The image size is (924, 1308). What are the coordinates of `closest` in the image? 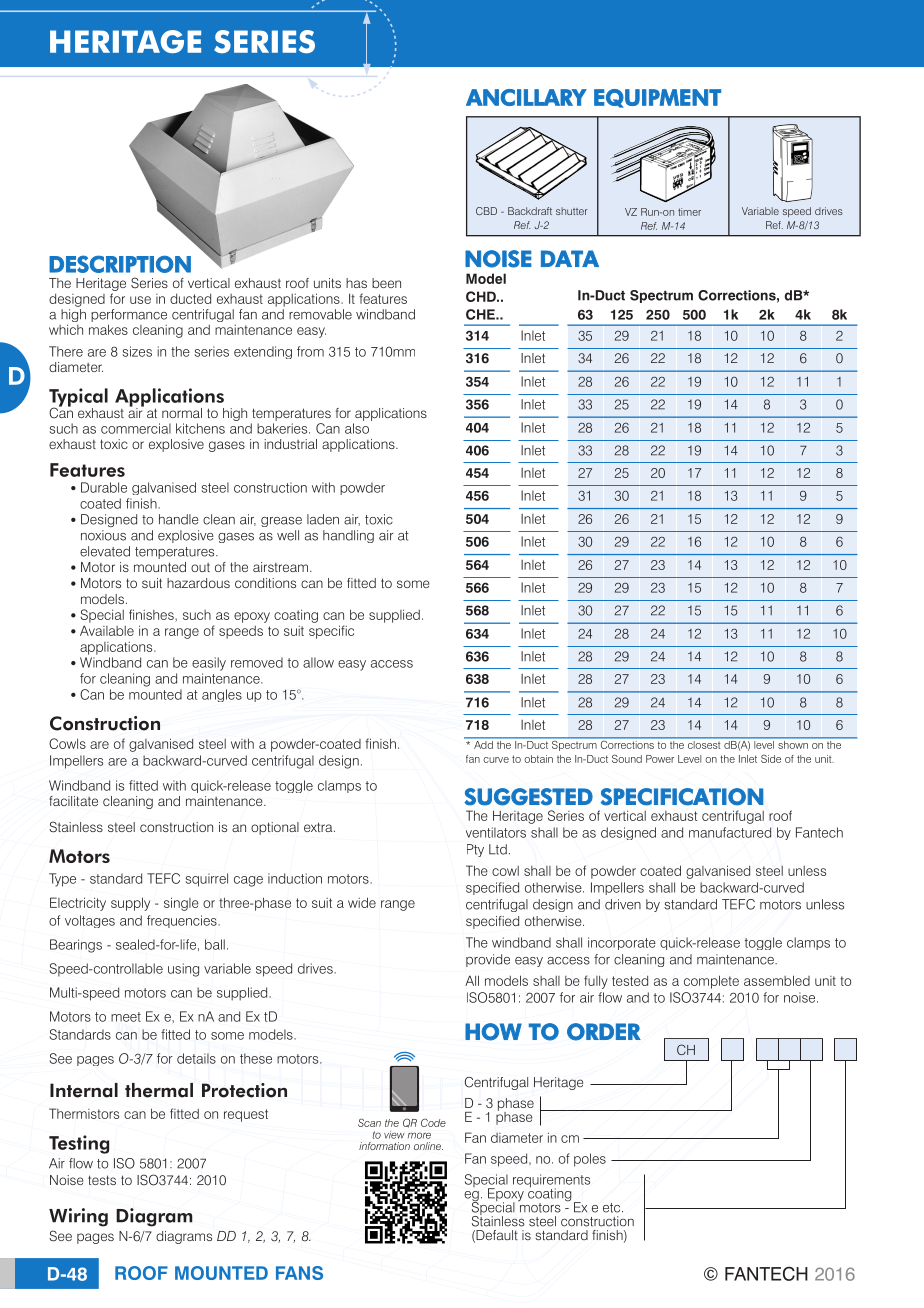 It's located at (704, 743).
